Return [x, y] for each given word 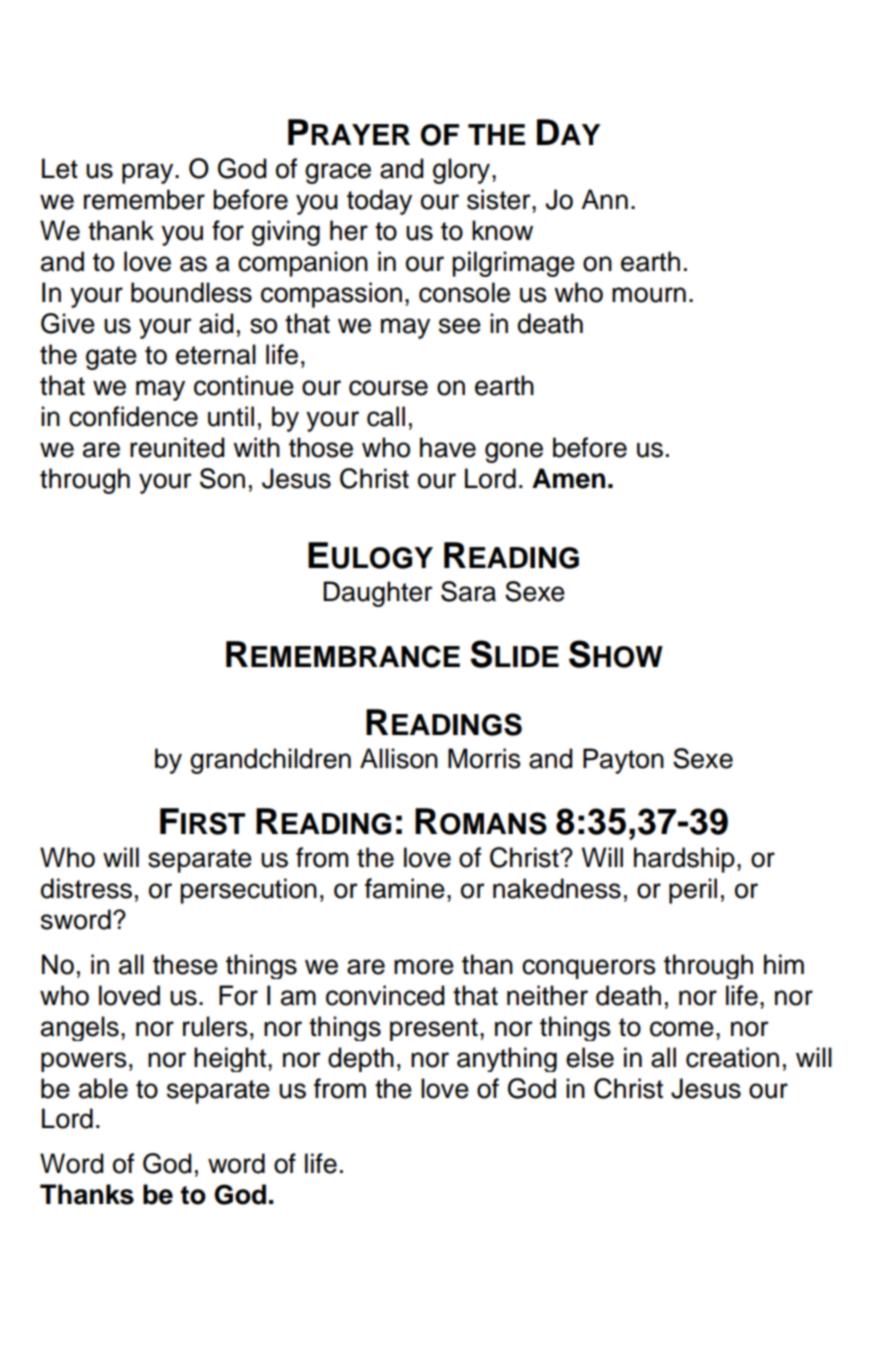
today [379, 202]
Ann [604, 199]
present [434, 1029]
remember [144, 199]
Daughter [378, 594]
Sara [468, 591]
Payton [623, 761]
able [103, 1088]
